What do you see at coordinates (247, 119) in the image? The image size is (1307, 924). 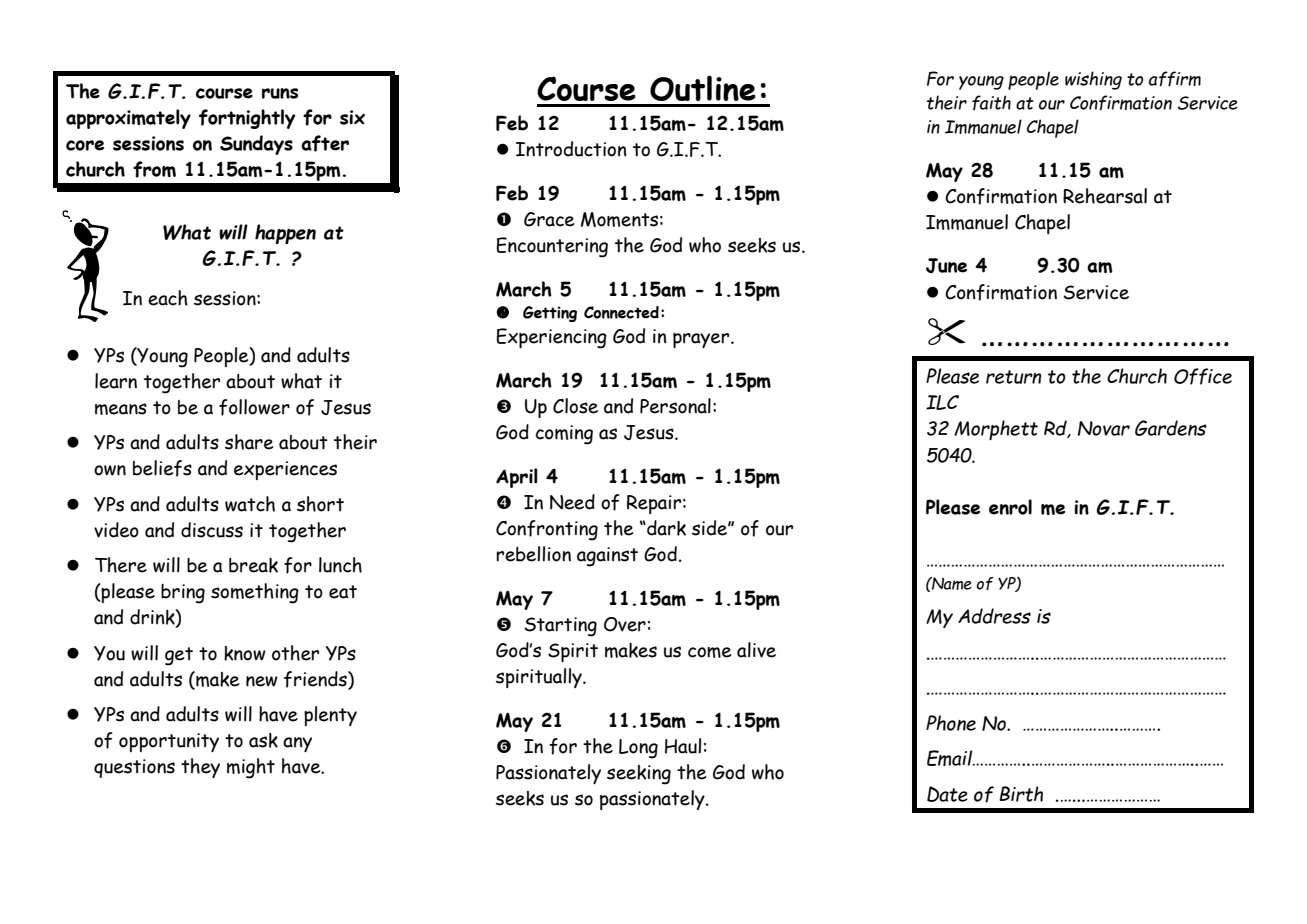 I see `fortnightly` at bounding box center [247, 119].
